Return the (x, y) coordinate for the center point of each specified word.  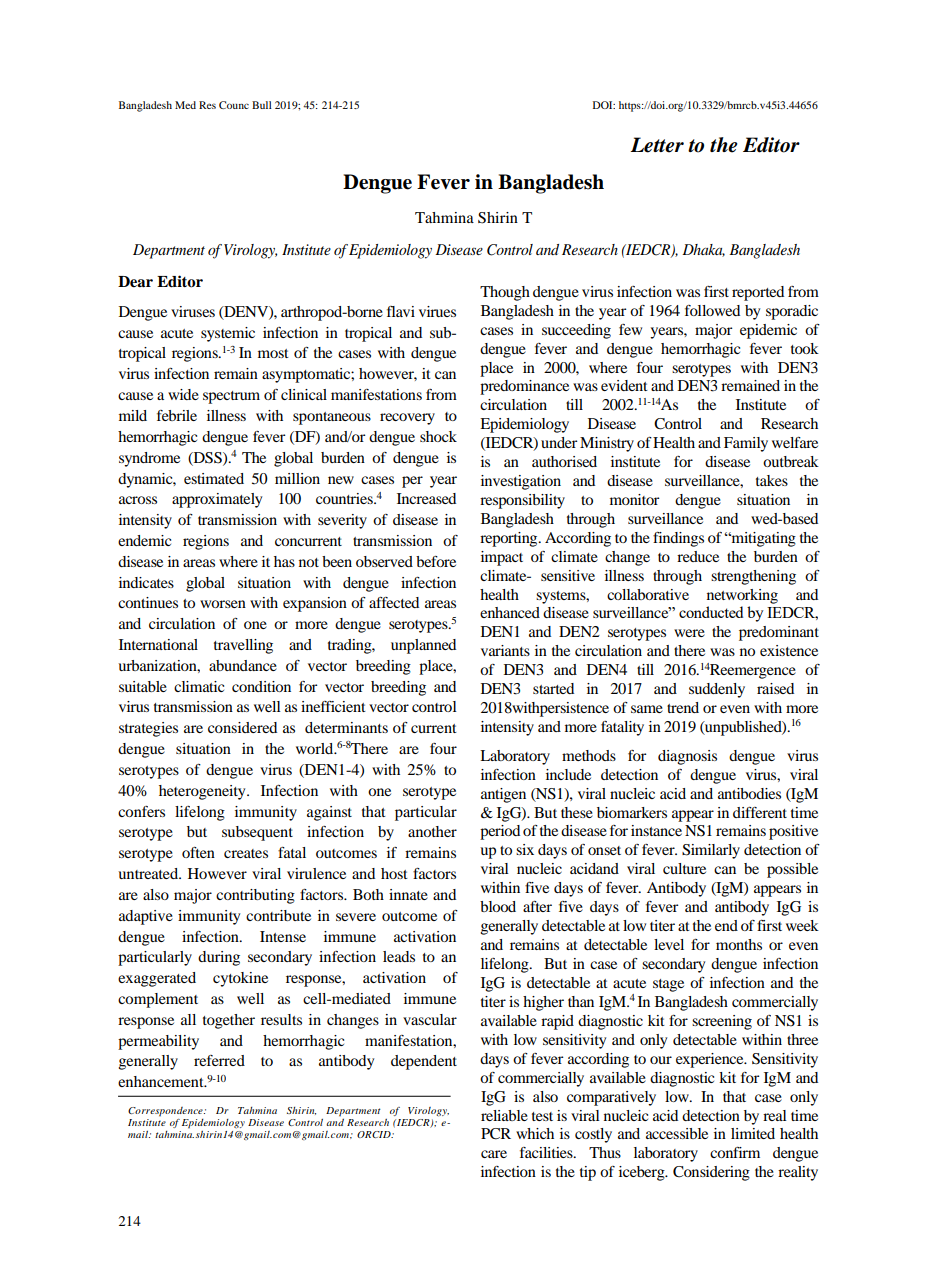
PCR (496, 1134)
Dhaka (703, 250)
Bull (262, 105)
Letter (657, 145)
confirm (735, 1152)
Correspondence (166, 1112)
